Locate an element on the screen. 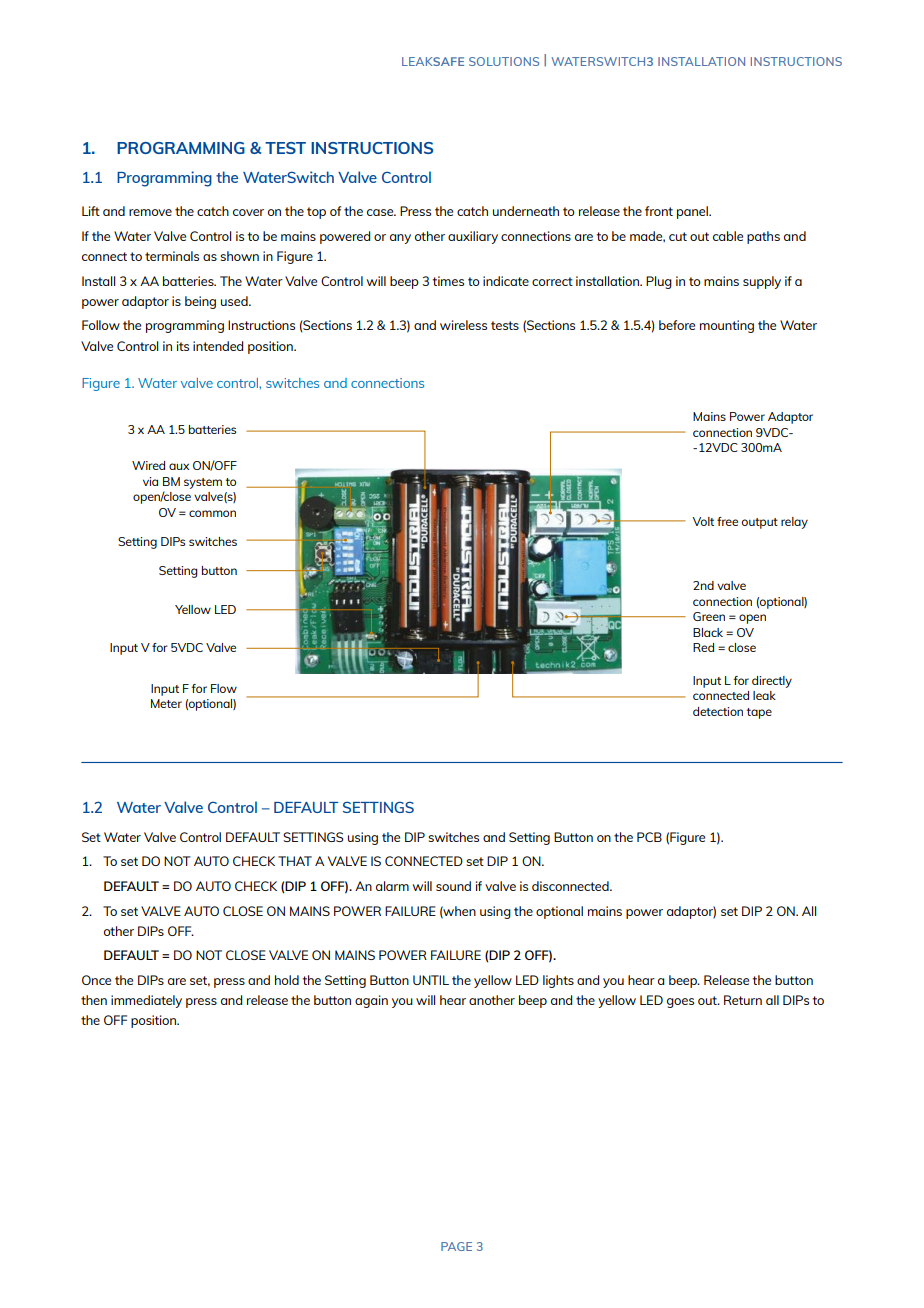  panel is located at coordinates (693, 212).
